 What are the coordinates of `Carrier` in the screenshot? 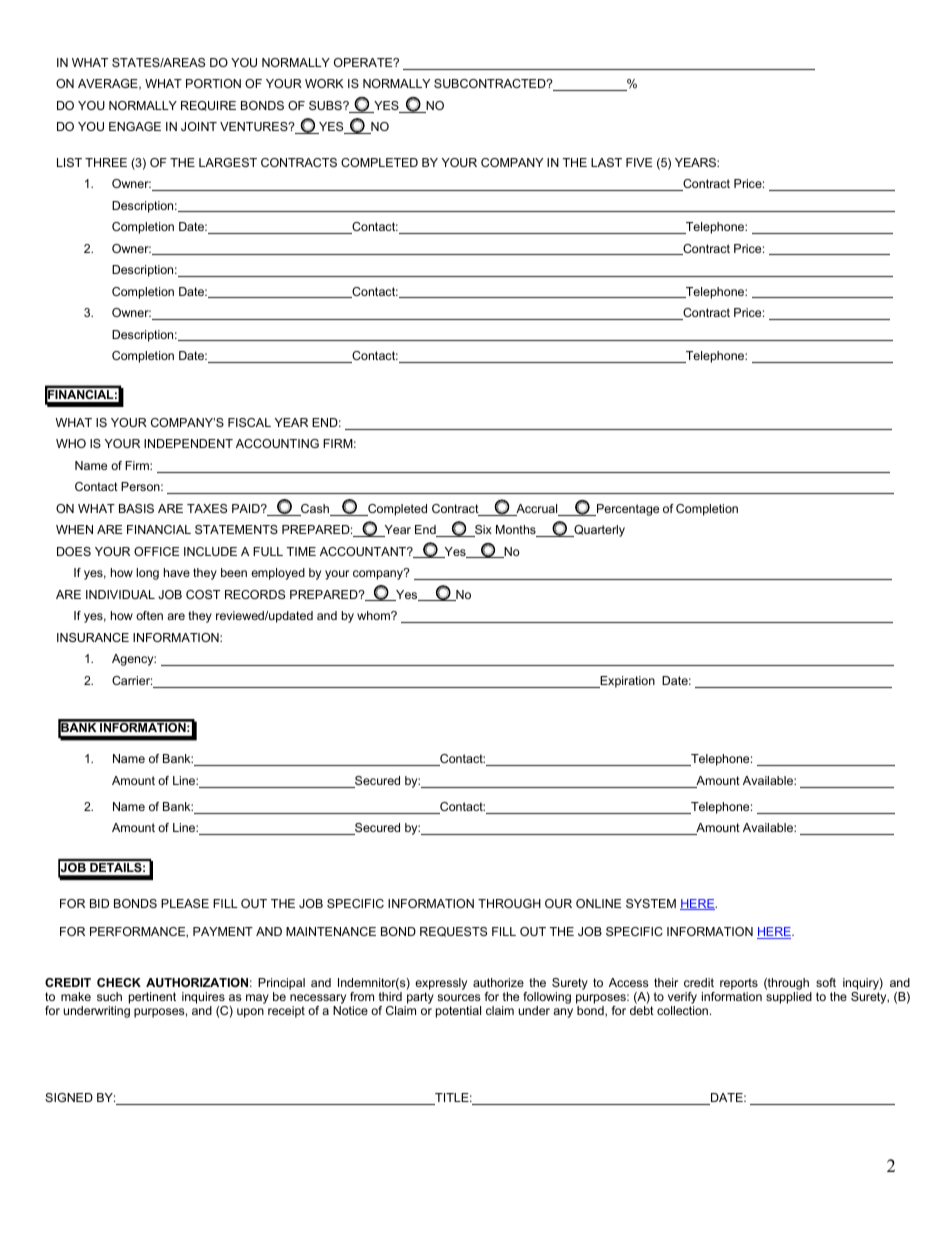 It's located at (132, 680).
